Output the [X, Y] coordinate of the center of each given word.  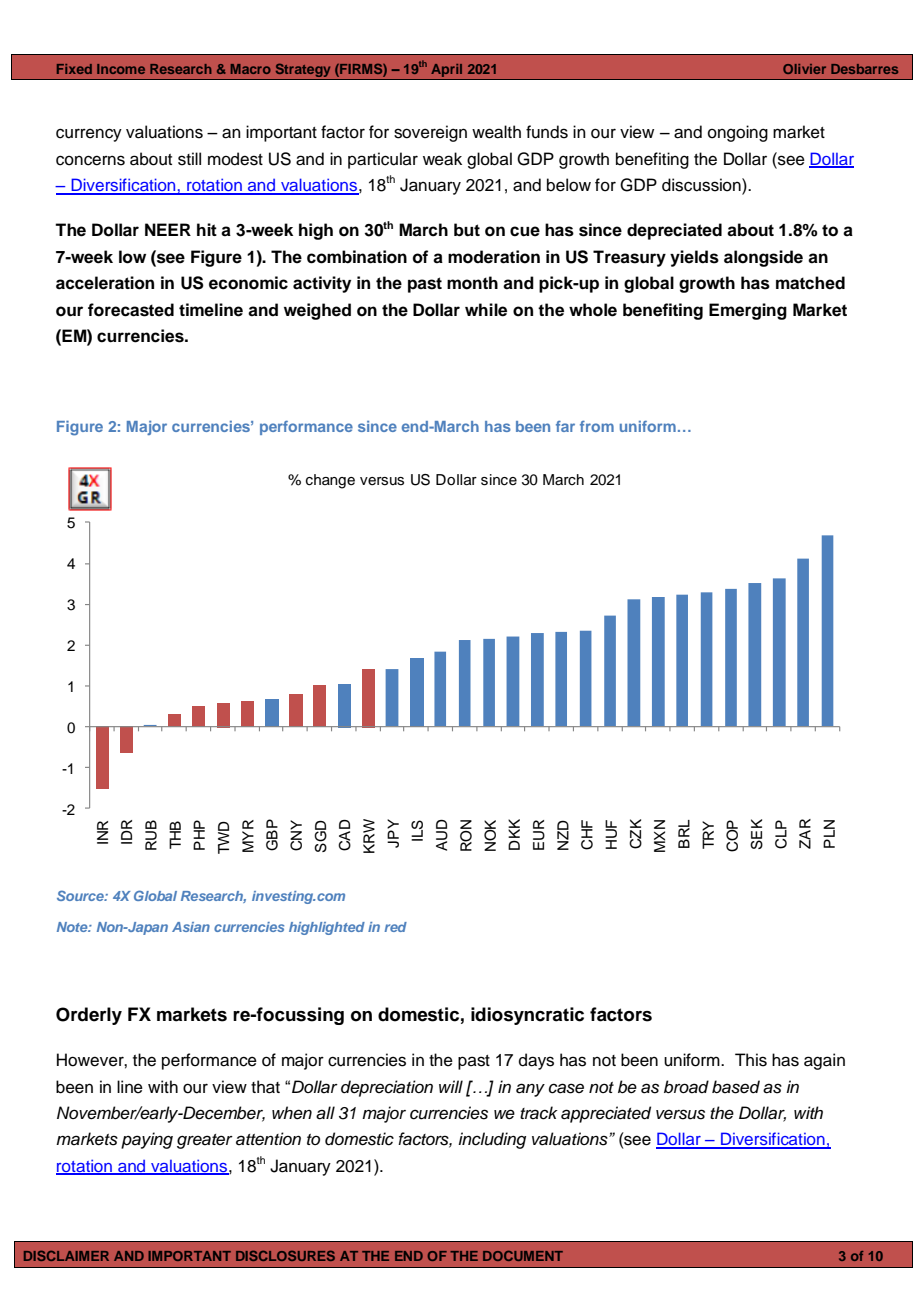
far [565, 426]
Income [121, 69]
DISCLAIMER [66, 1255]
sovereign [430, 133]
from [597, 426]
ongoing [738, 133]
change [330, 481]
